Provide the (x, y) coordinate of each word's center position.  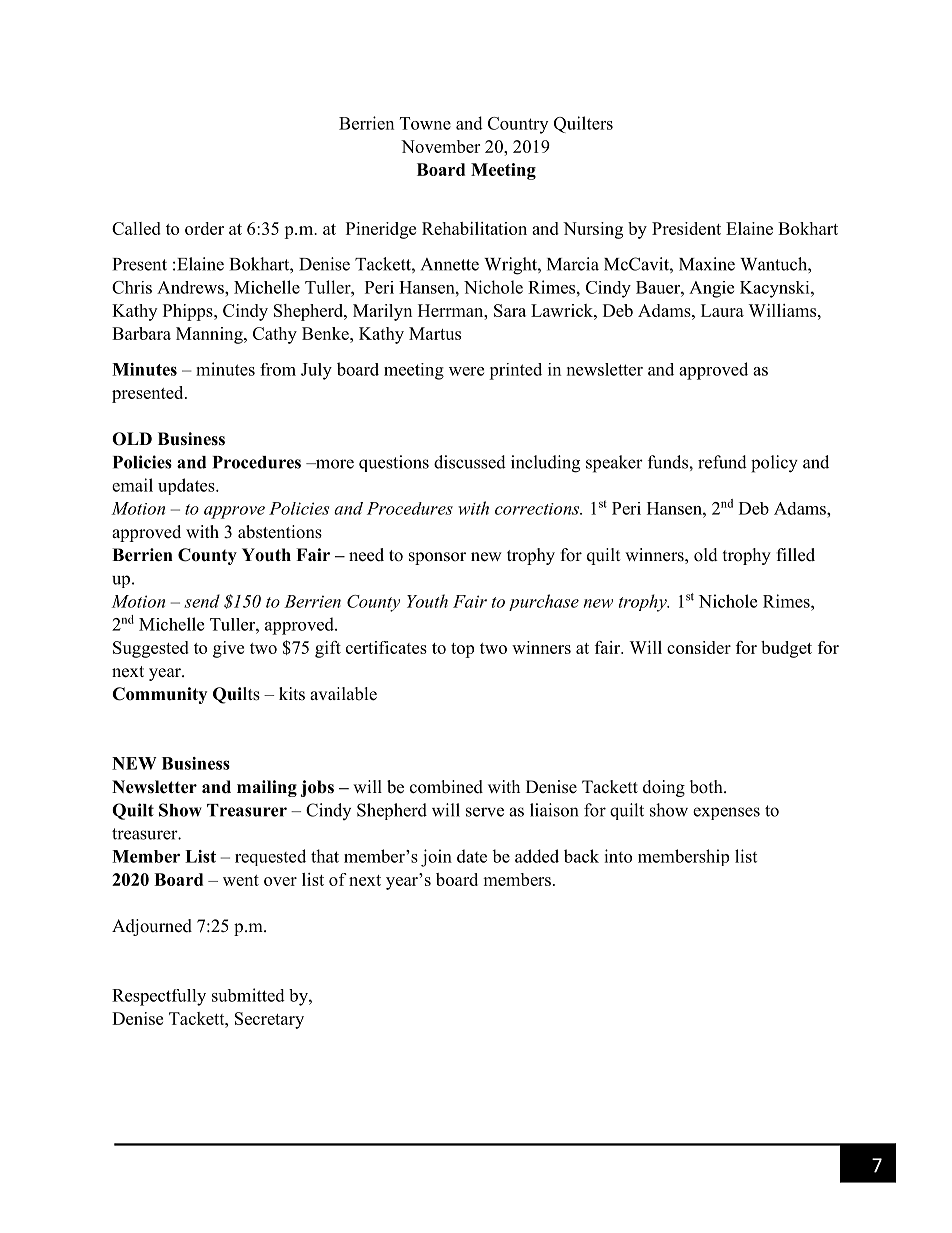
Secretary (269, 1020)
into (618, 856)
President (686, 228)
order (204, 228)
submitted (248, 995)
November (440, 146)
